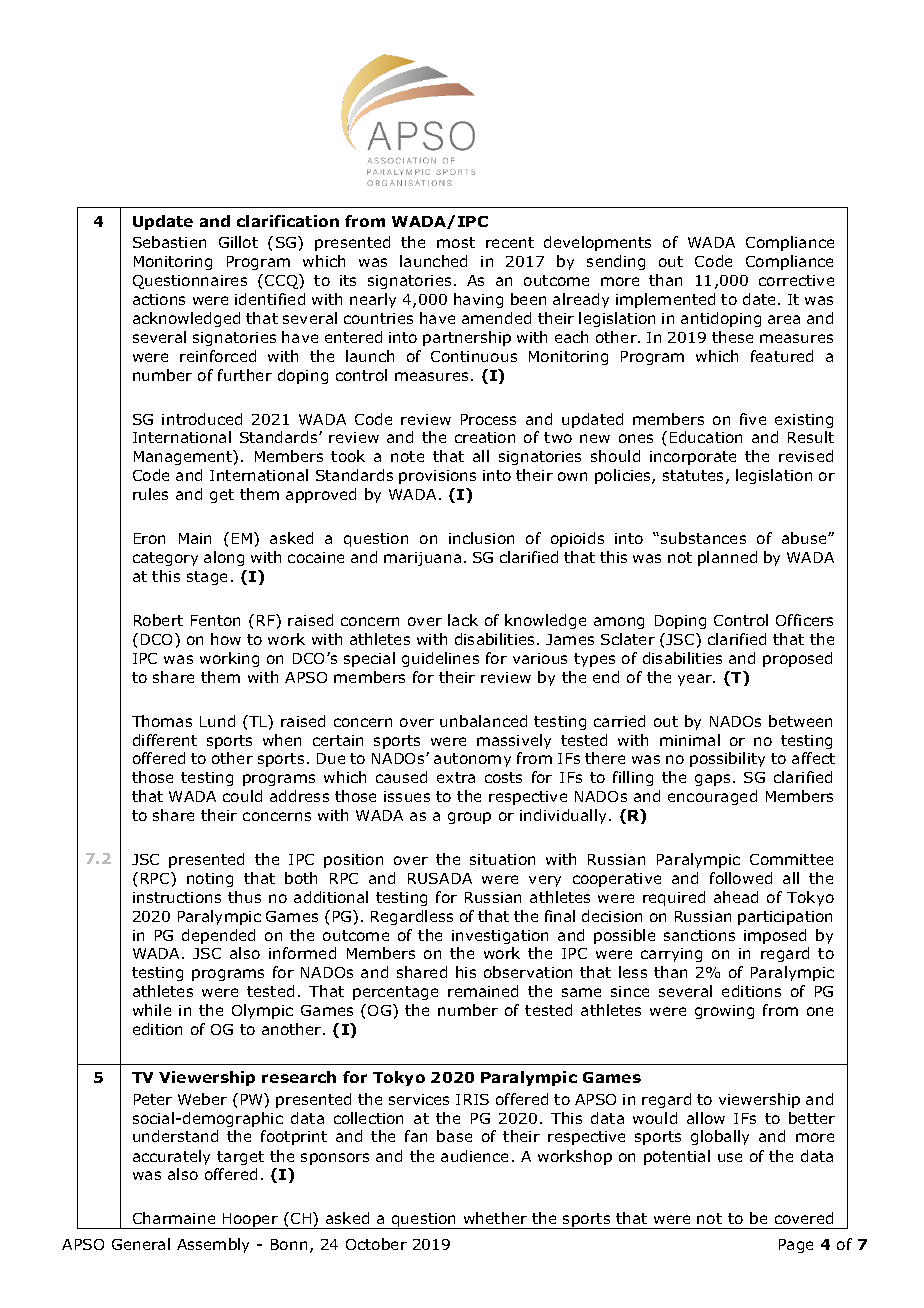 This screenshot has width=924, height=1308. What do you see at coordinates (528, 972) in the screenshot?
I see `observation` at bounding box center [528, 972].
